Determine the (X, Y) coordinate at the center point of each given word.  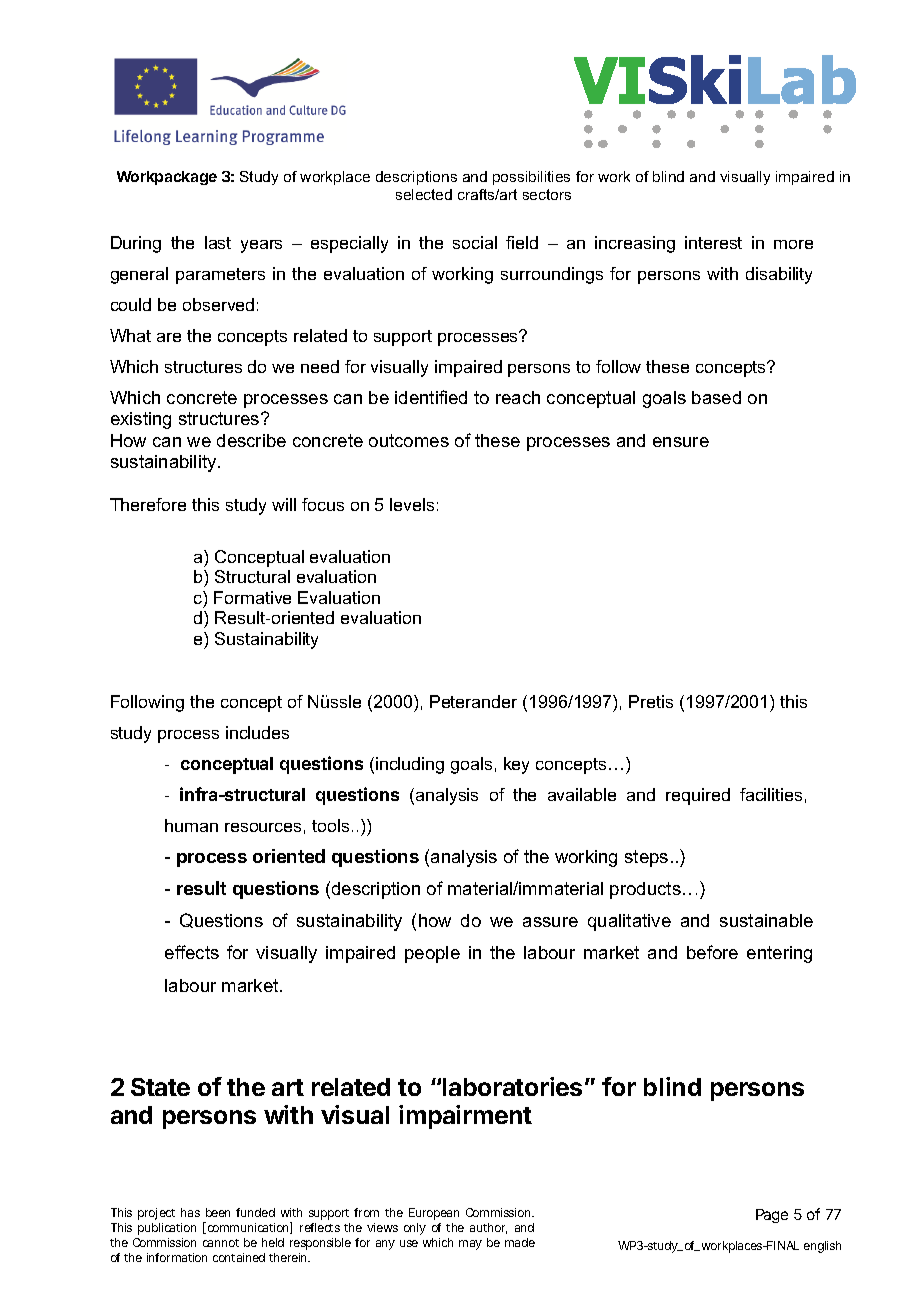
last (218, 242)
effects (192, 952)
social (475, 242)
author (488, 1228)
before (712, 952)
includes (257, 732)
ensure (681, 442)
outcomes (409, 440)
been (218, 1212)
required (698, 796)
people (432, 954)
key (516, 765)
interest (713, 242)
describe (251, 440)
